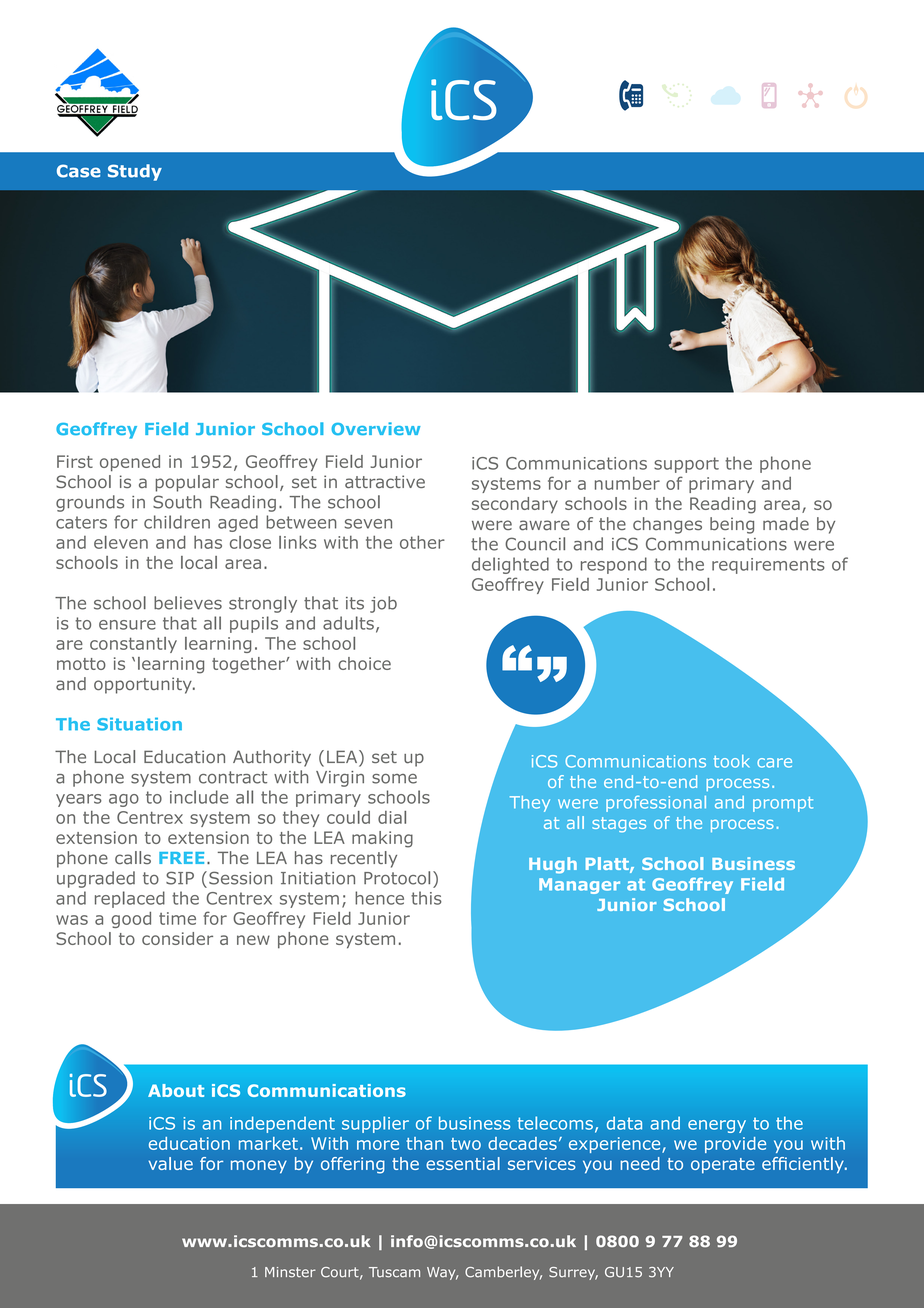 The height and width of the screenshot is (1308, 924). What do you see at coordinates (732, 525) in the screenshot?
I see `being` at bounding box center [732, 525].
